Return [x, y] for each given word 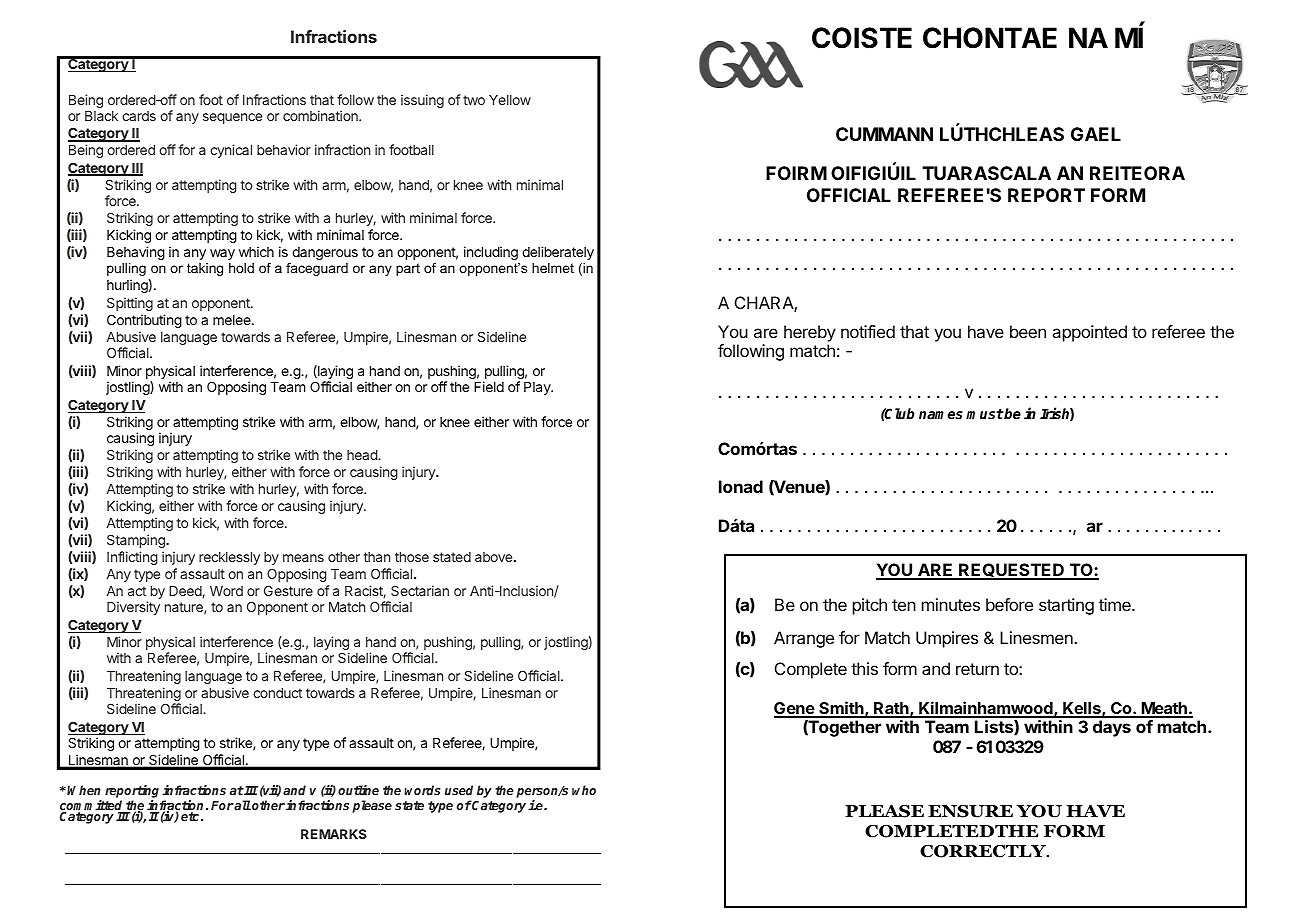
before [1009, 604]
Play [538, 388]
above [495, 557]
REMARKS [334, 834]
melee [233, 320]
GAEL [1096, 134]
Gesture [288, 590]
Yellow [510, 100]
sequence [232, 118]
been [1028, 331]
